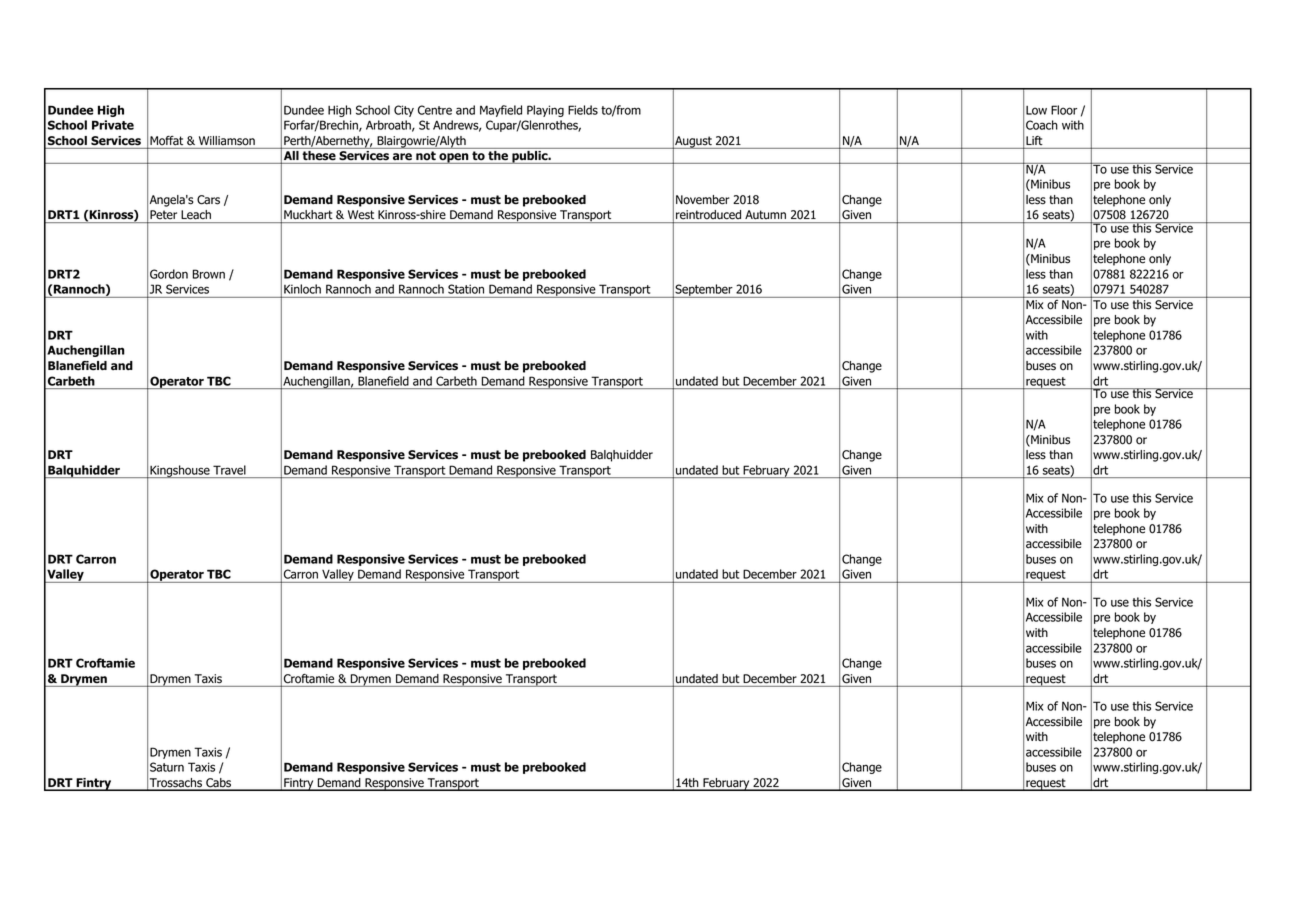  Describe the element at coordinates (466, 289) in the page. I see `Station` at that location.
